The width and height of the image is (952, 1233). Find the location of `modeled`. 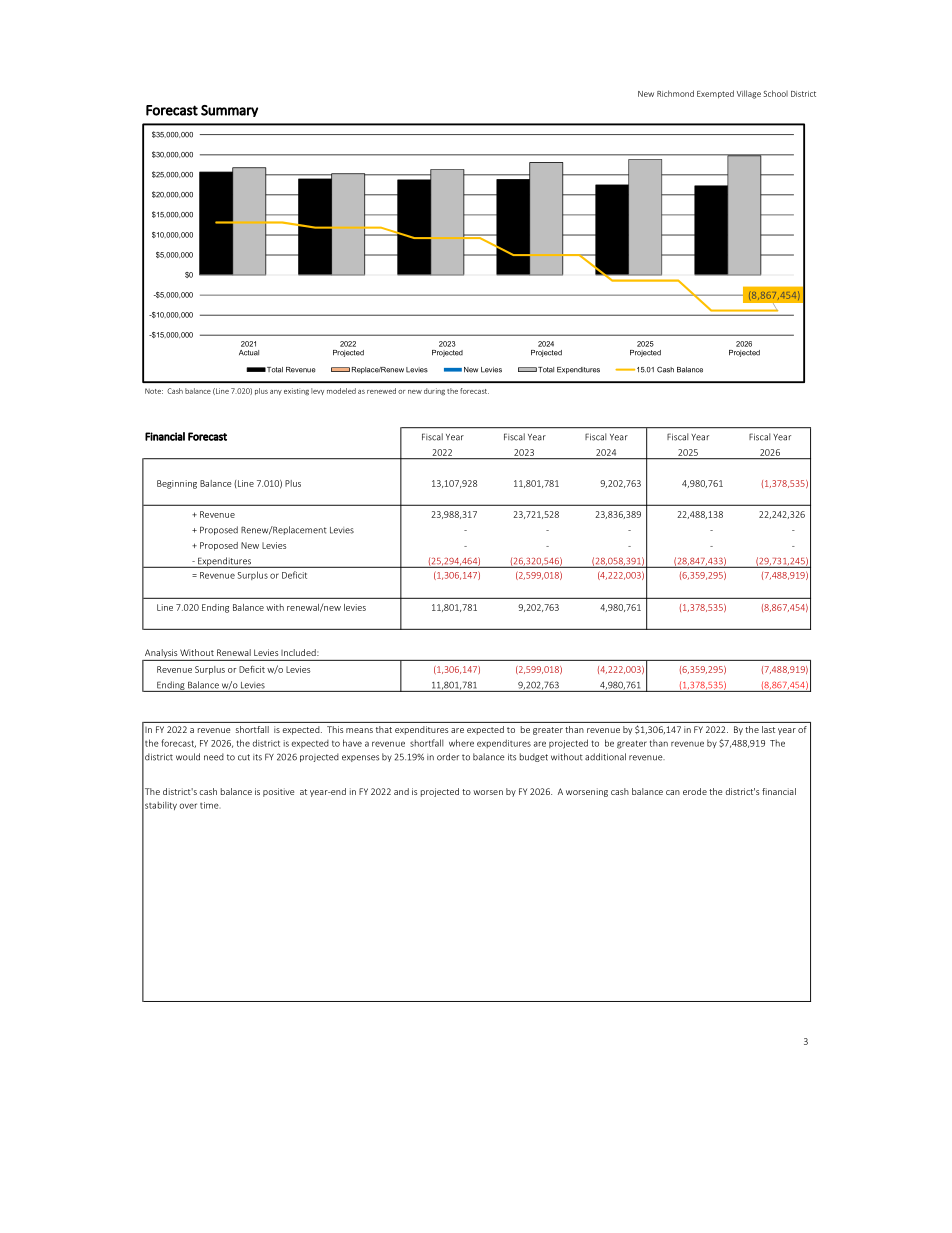

modeled is located at coordinates (341, 391).
